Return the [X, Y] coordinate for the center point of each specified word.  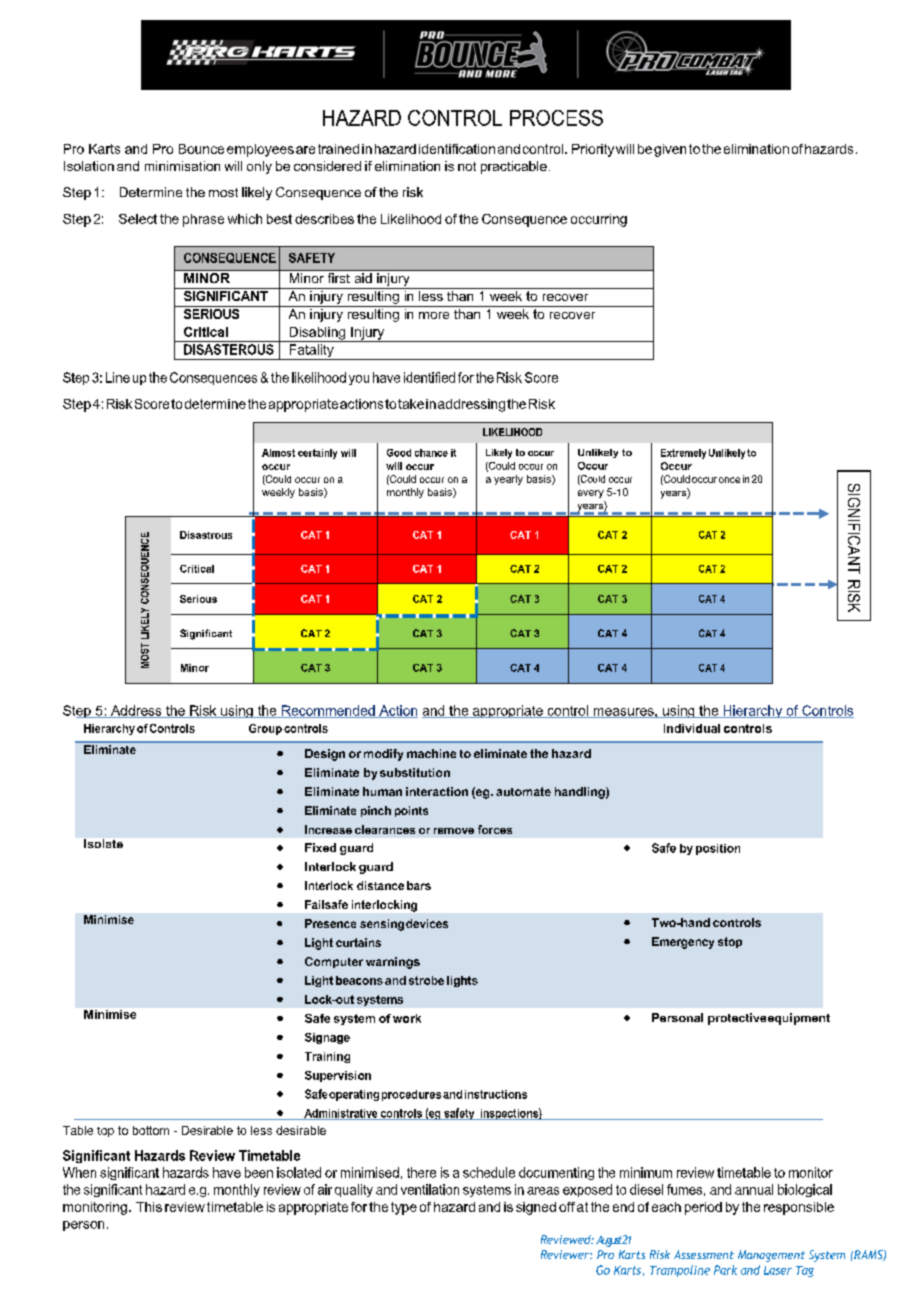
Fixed [320, 847]
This [149, 1207]
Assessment [704, 1254]
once [728, 480]
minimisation [182, 166]
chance [431, 453]
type [404, 1208]
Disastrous [206, 535]
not [467, 166]
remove [454, 831]
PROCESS [556, 118]
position [718, 849]
